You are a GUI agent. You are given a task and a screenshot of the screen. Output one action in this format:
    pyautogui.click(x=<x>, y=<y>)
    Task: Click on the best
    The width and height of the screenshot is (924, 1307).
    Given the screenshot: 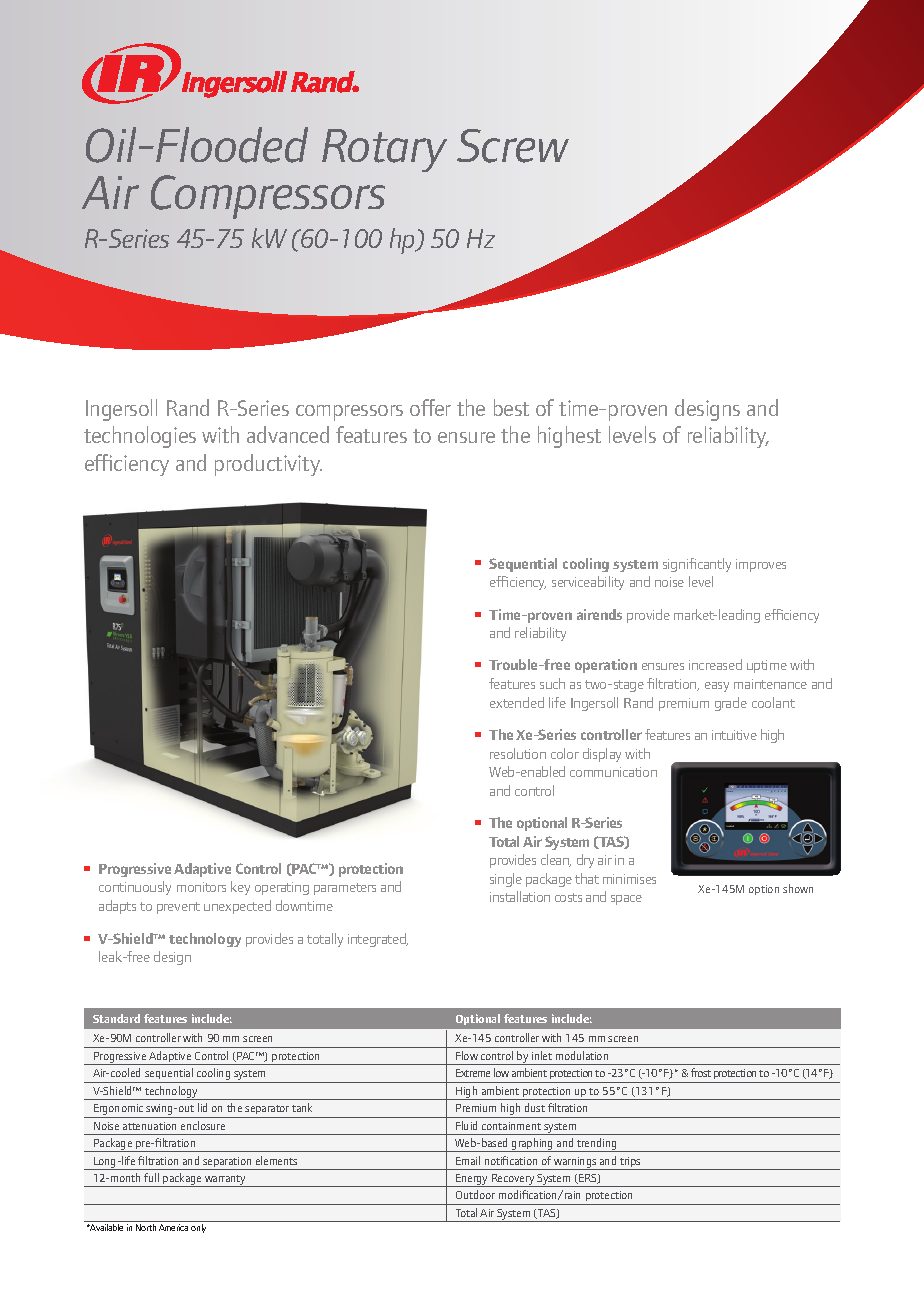 What is the action you would take?
    pyautogui.click(x=511, y=407)
